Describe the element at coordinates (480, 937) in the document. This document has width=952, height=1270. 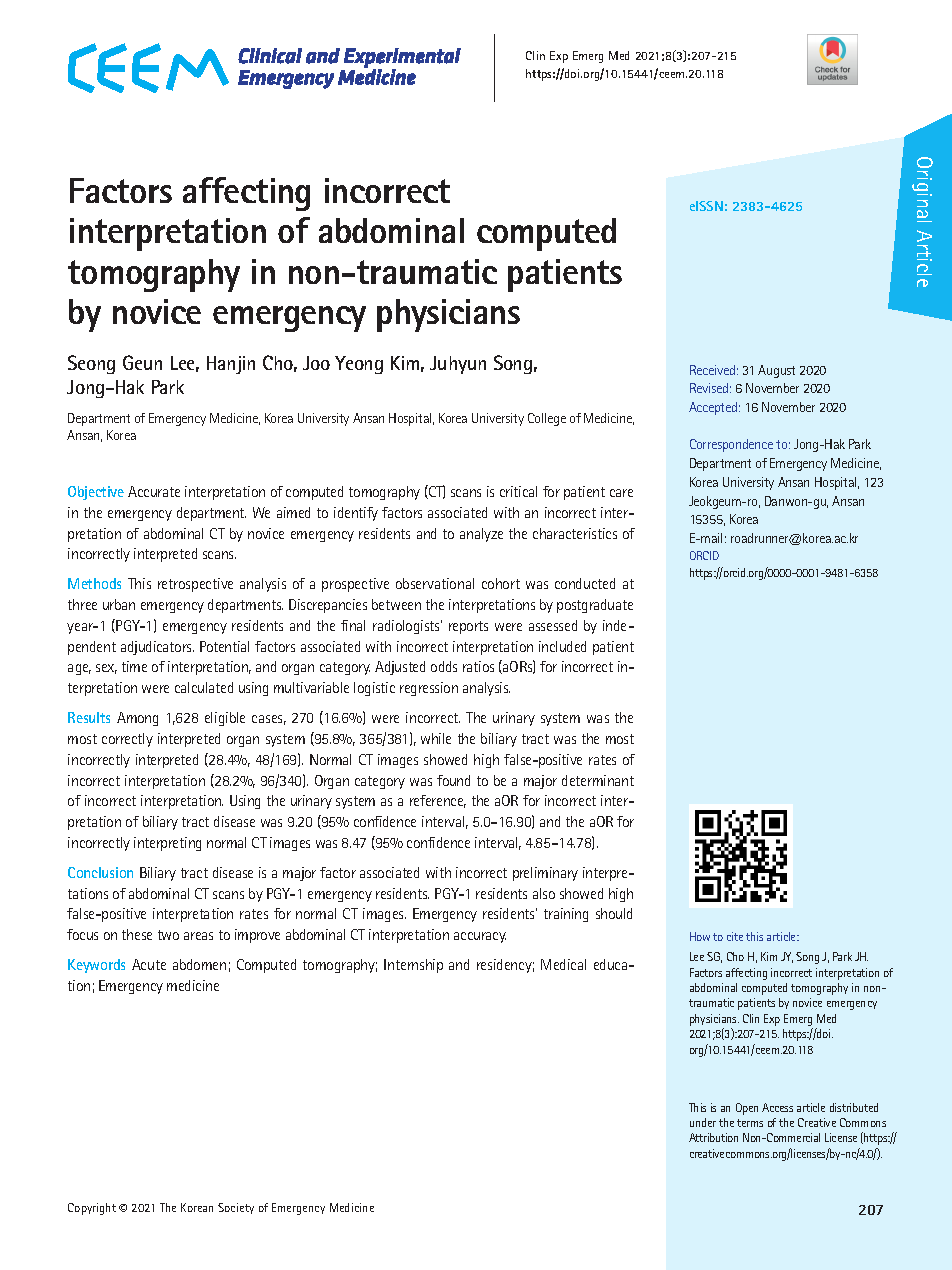
I see `accuracy` at that location.
